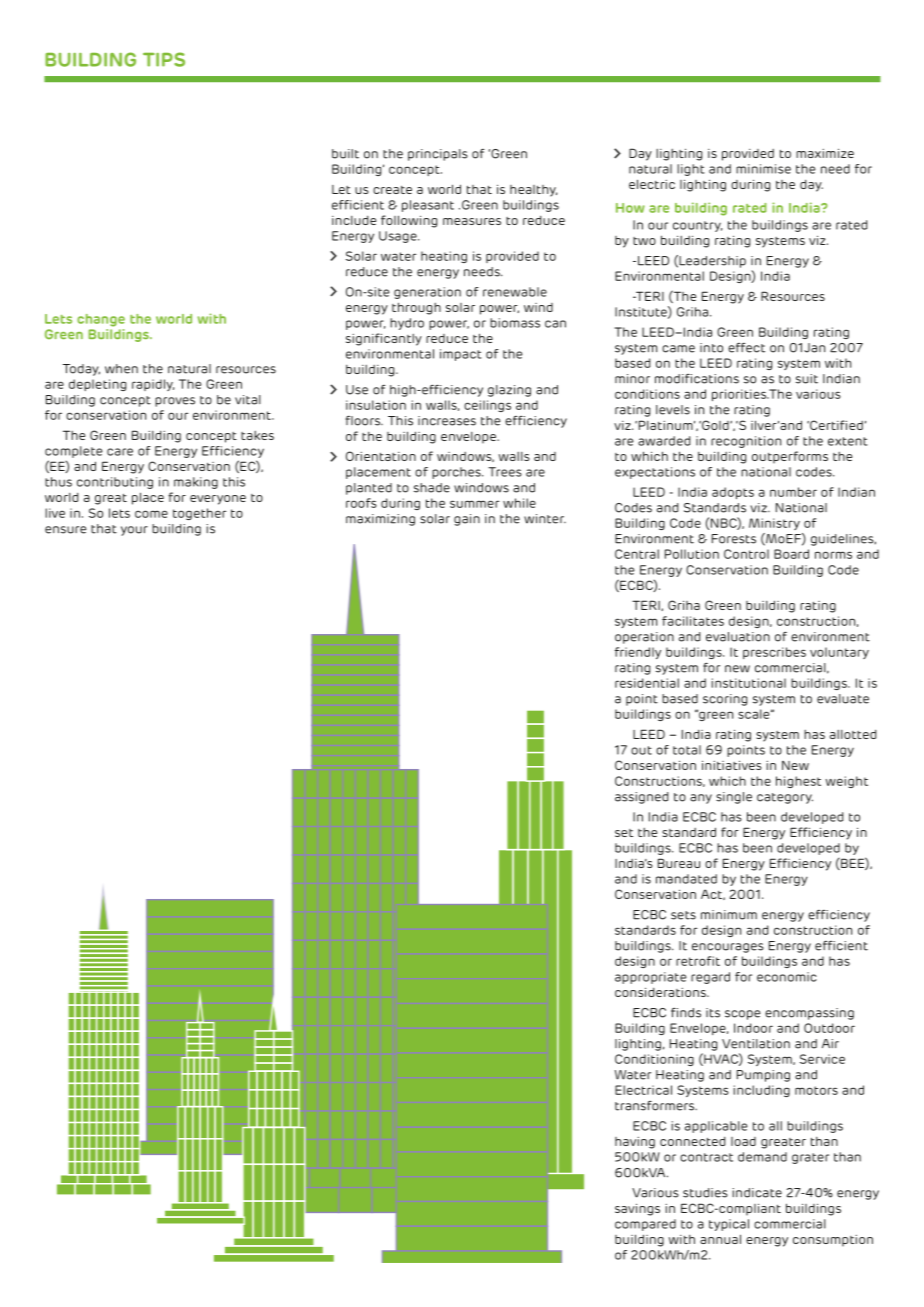 The width and height of the image is (924, 1307). Describe the element at coordinates (164, 59) in the image. I see `TIPS` at that location.
